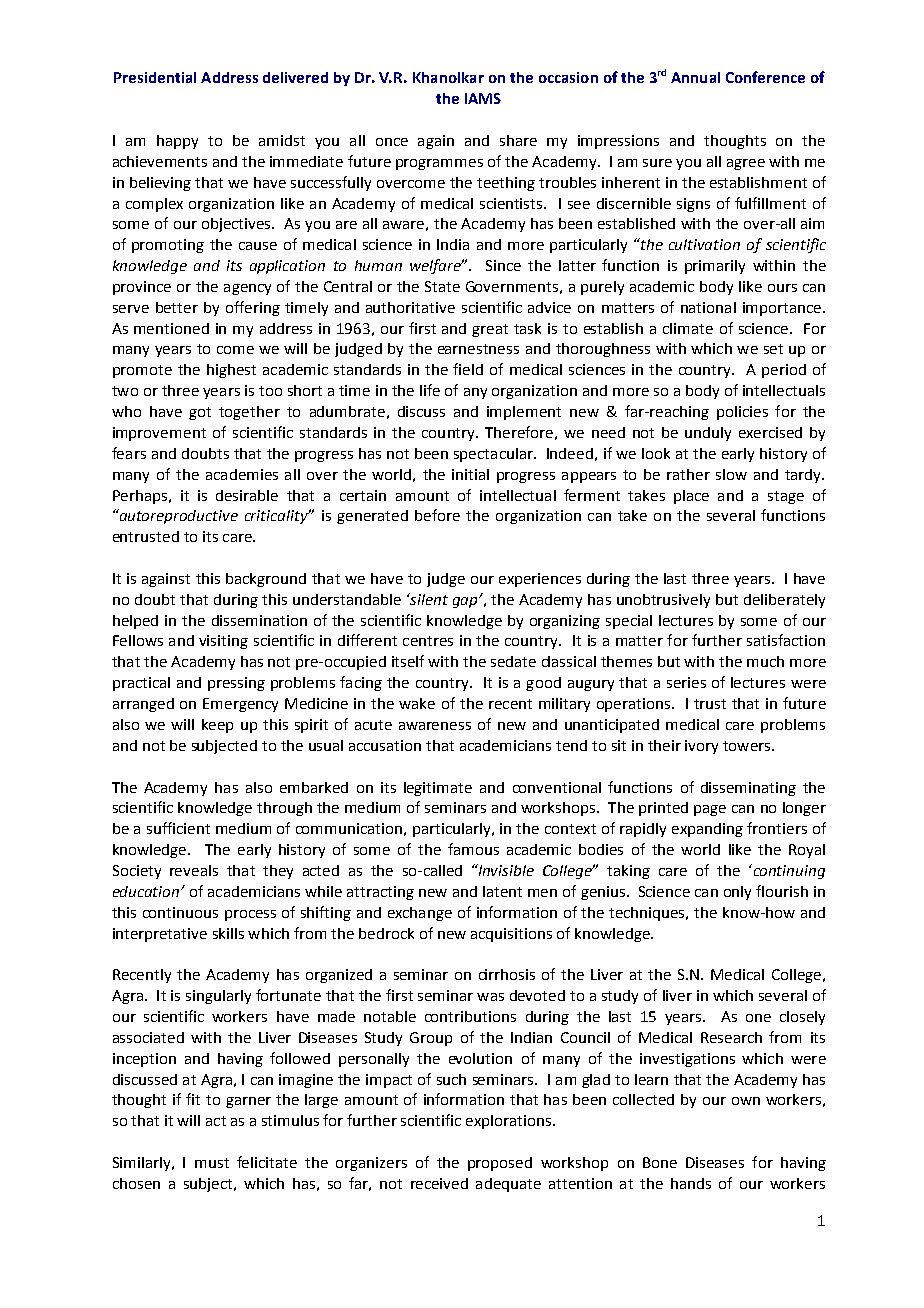 The width and height of the screenshot is (924, 1308). What do you see at coordinates (177, 142) in the screenshot?
I see `happy` at bounding box center [177, 142].
